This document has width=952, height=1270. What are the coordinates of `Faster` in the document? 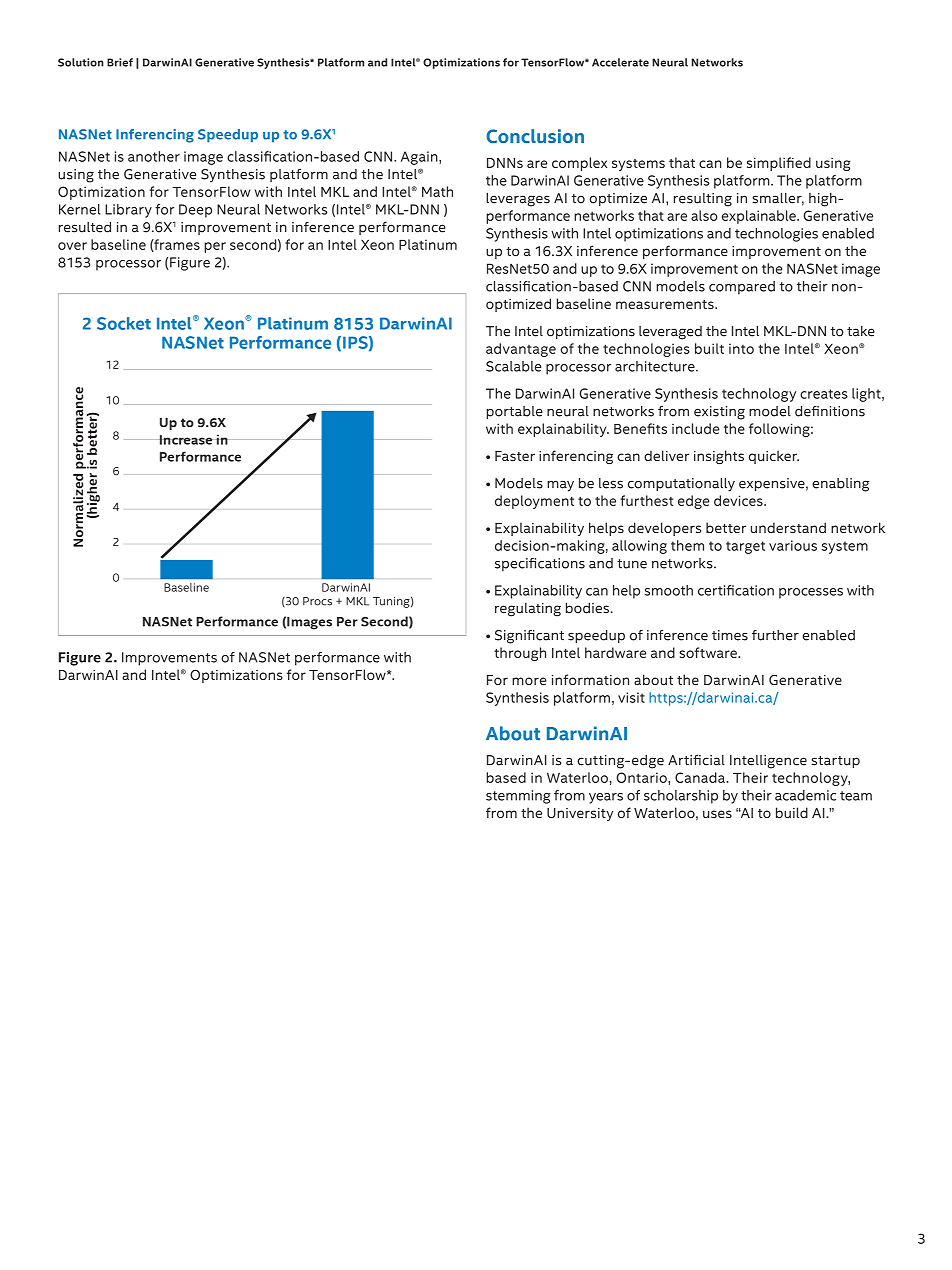 It's located at (515, 456).
